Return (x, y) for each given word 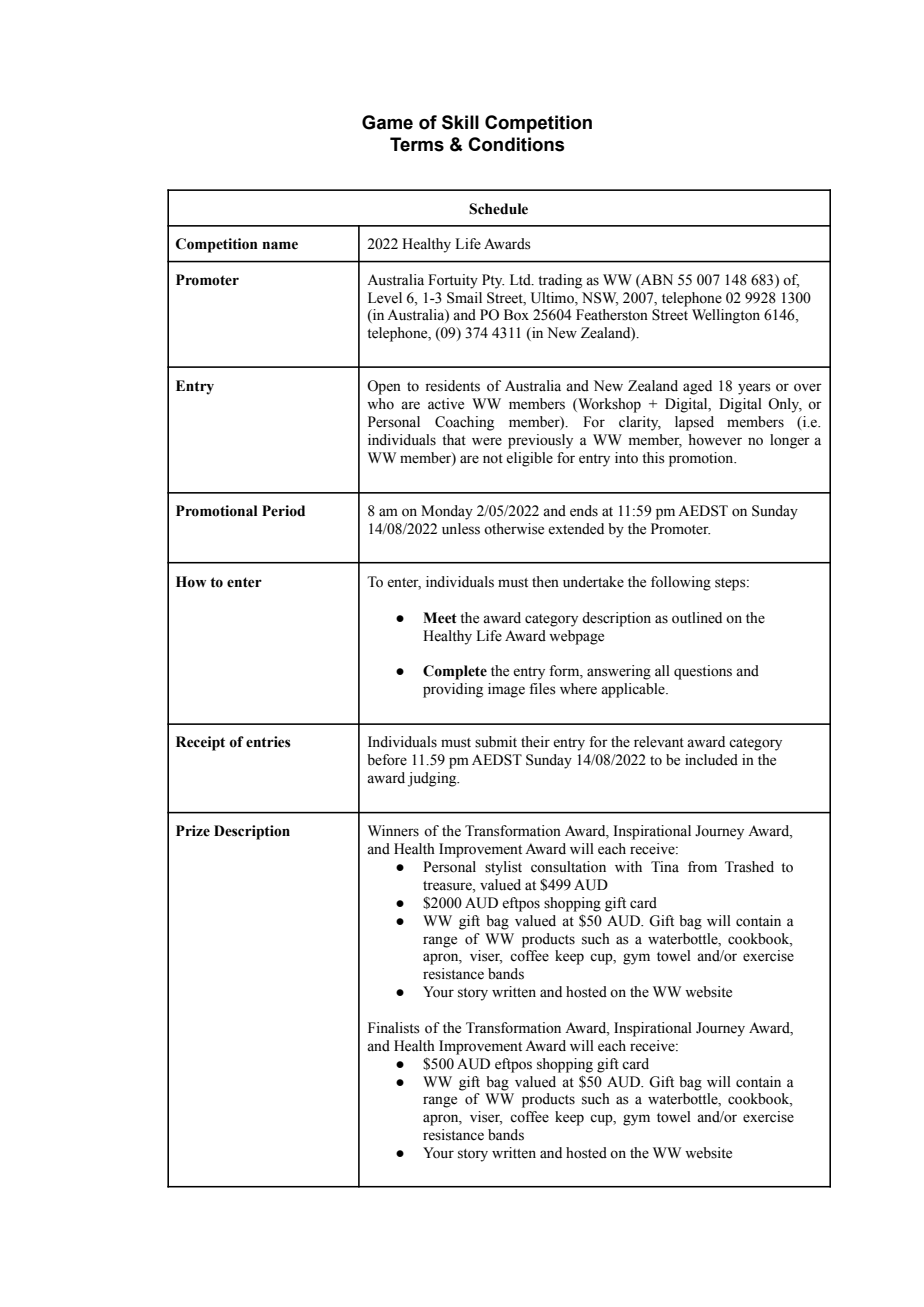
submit (496, 742)
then (545, 582)
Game (387, 122)
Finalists (394, 1028)
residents (452, 386)
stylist (503, 868)
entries (268, 742)
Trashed (749, 867)
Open (384, 387)
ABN (656, 279)
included (711, 760)
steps (731, 584)
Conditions (516, 144)
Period (283, 511)
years (754, 389)
